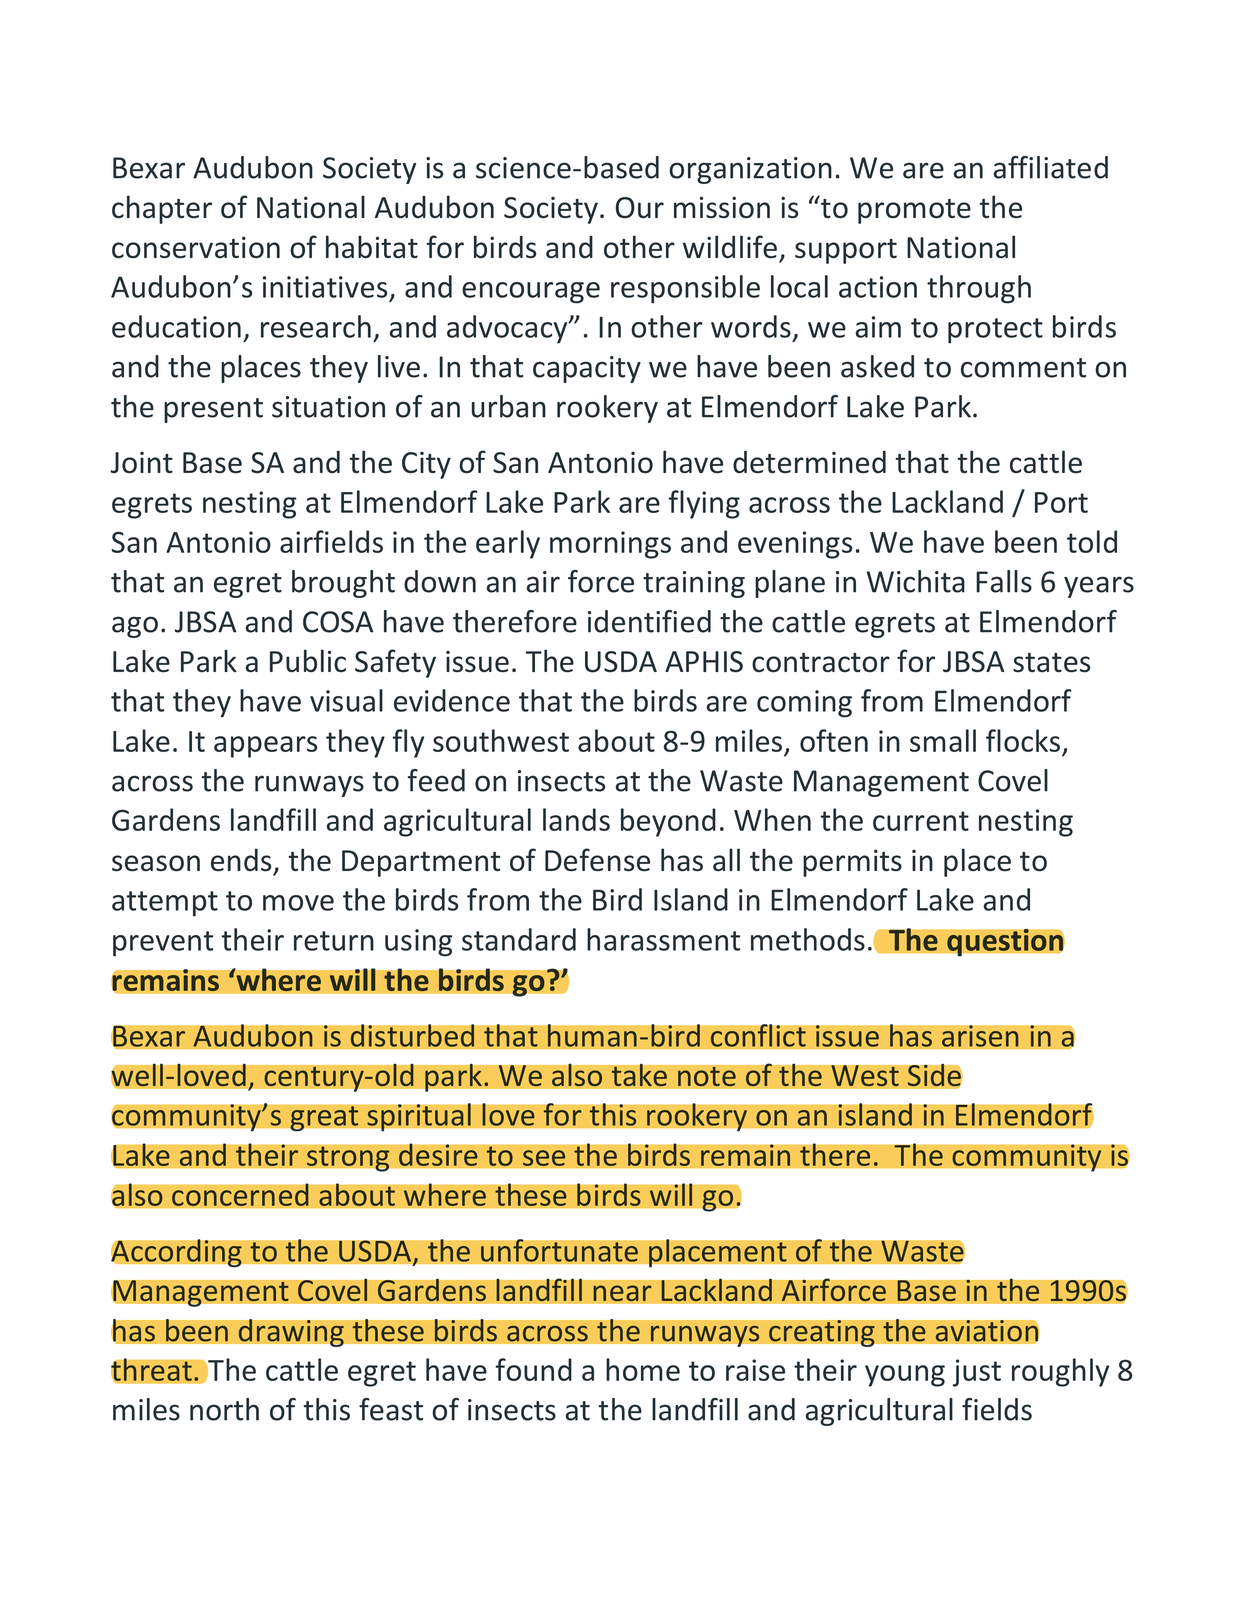 The image size is (1246, 1613). What do you see at coordinates (921, 821) in the screenshot?
I see `current` at bounding box center [921, 821].
